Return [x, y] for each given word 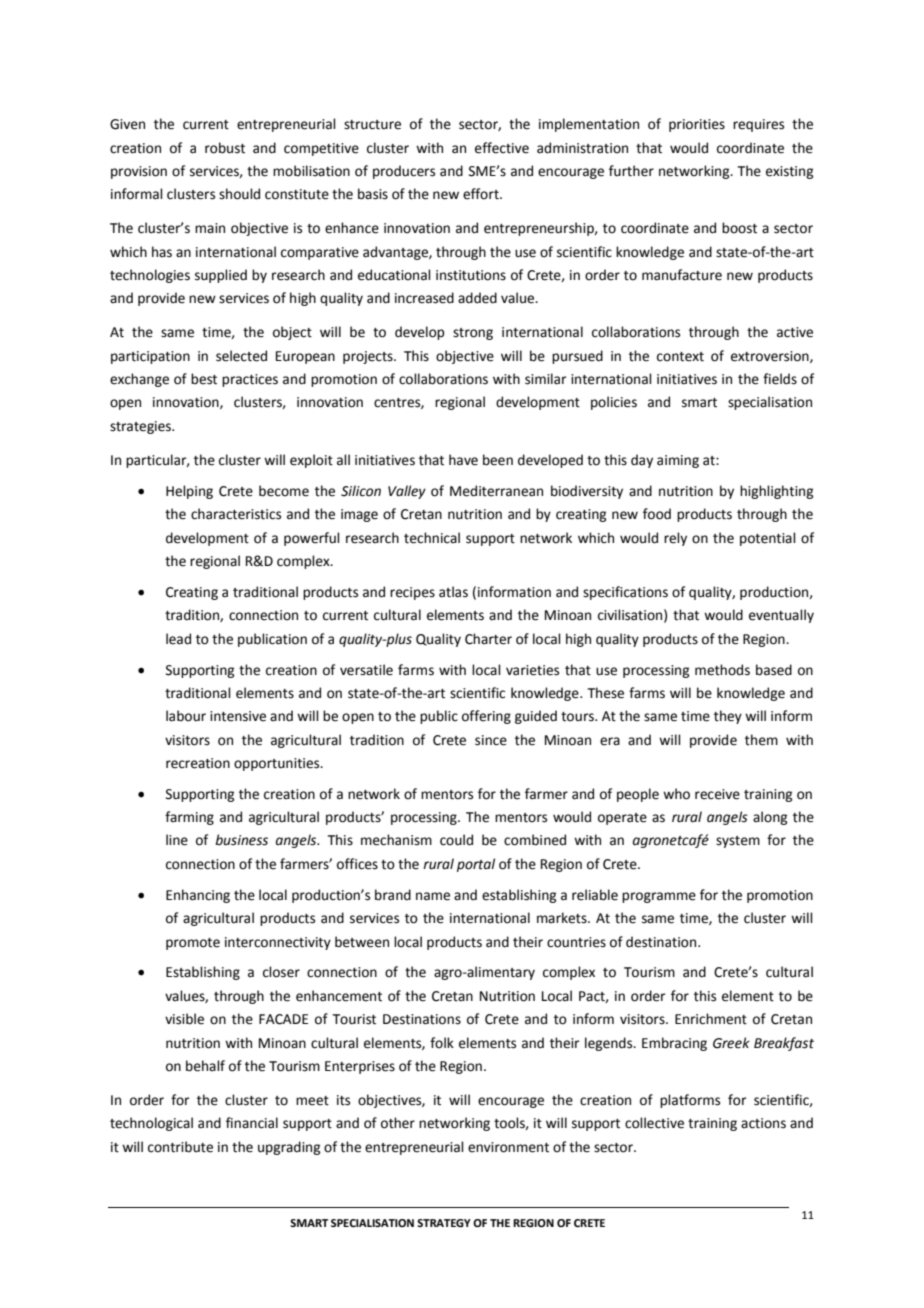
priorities [697, 125]
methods [722, 670]
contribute [180, 1147]
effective [502, 148]
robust [225, 148]
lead [178, 639]
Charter [488, 639]
